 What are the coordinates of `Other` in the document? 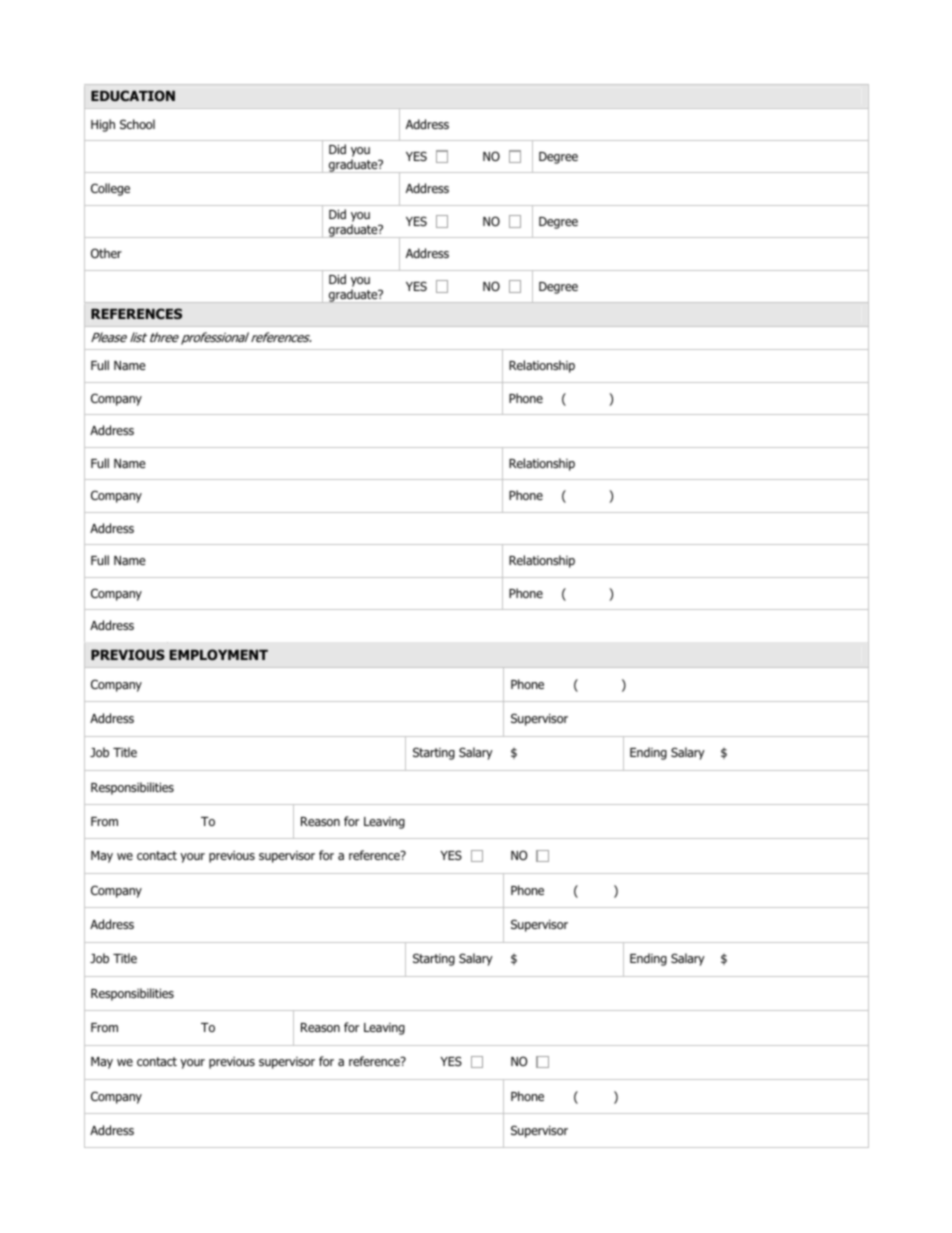 It's located at (106, 253).
